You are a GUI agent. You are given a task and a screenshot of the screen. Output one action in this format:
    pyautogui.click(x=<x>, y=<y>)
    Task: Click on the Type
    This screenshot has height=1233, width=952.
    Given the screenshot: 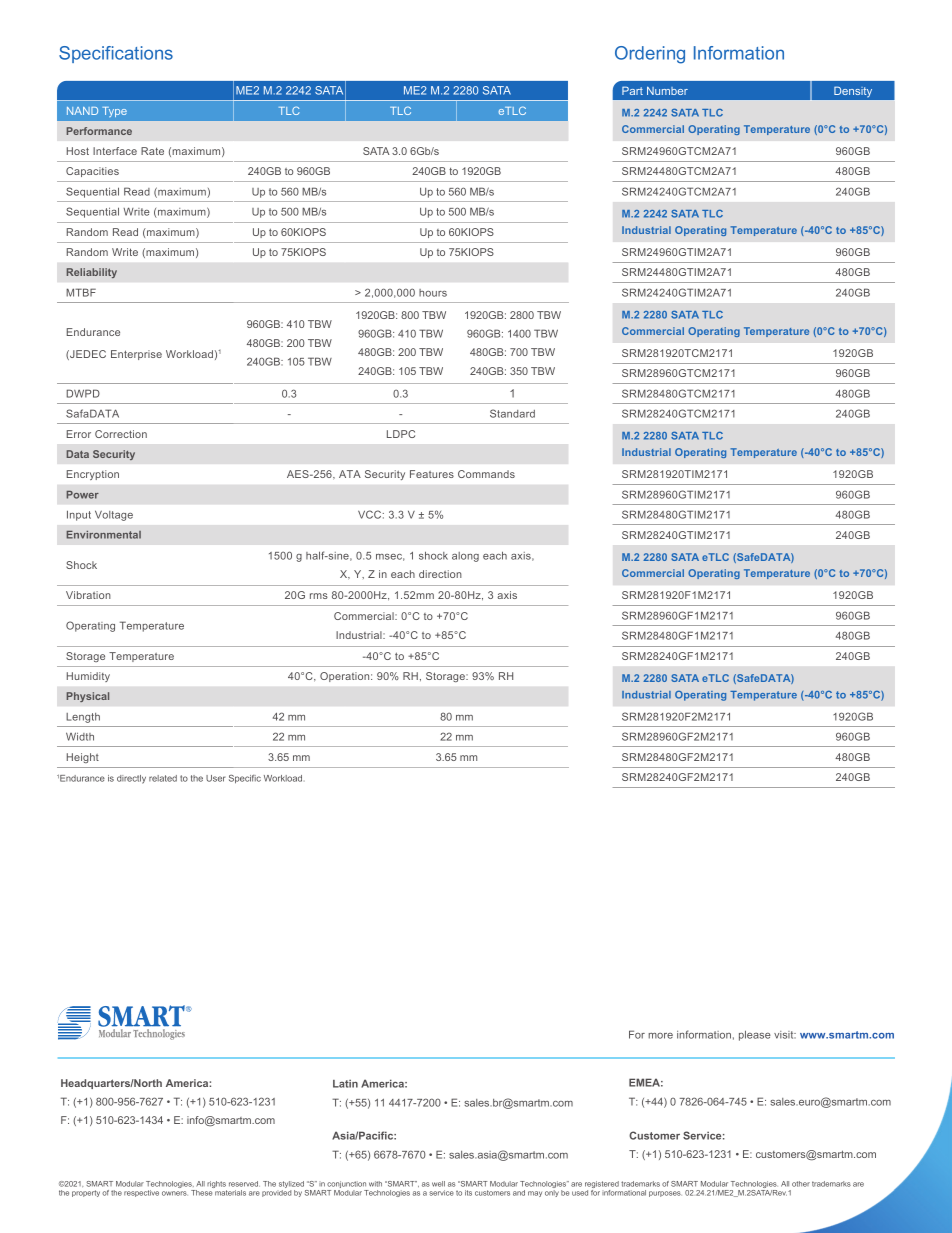 What is the action you would take?
    pyautogui.click(x=114, y=112)
